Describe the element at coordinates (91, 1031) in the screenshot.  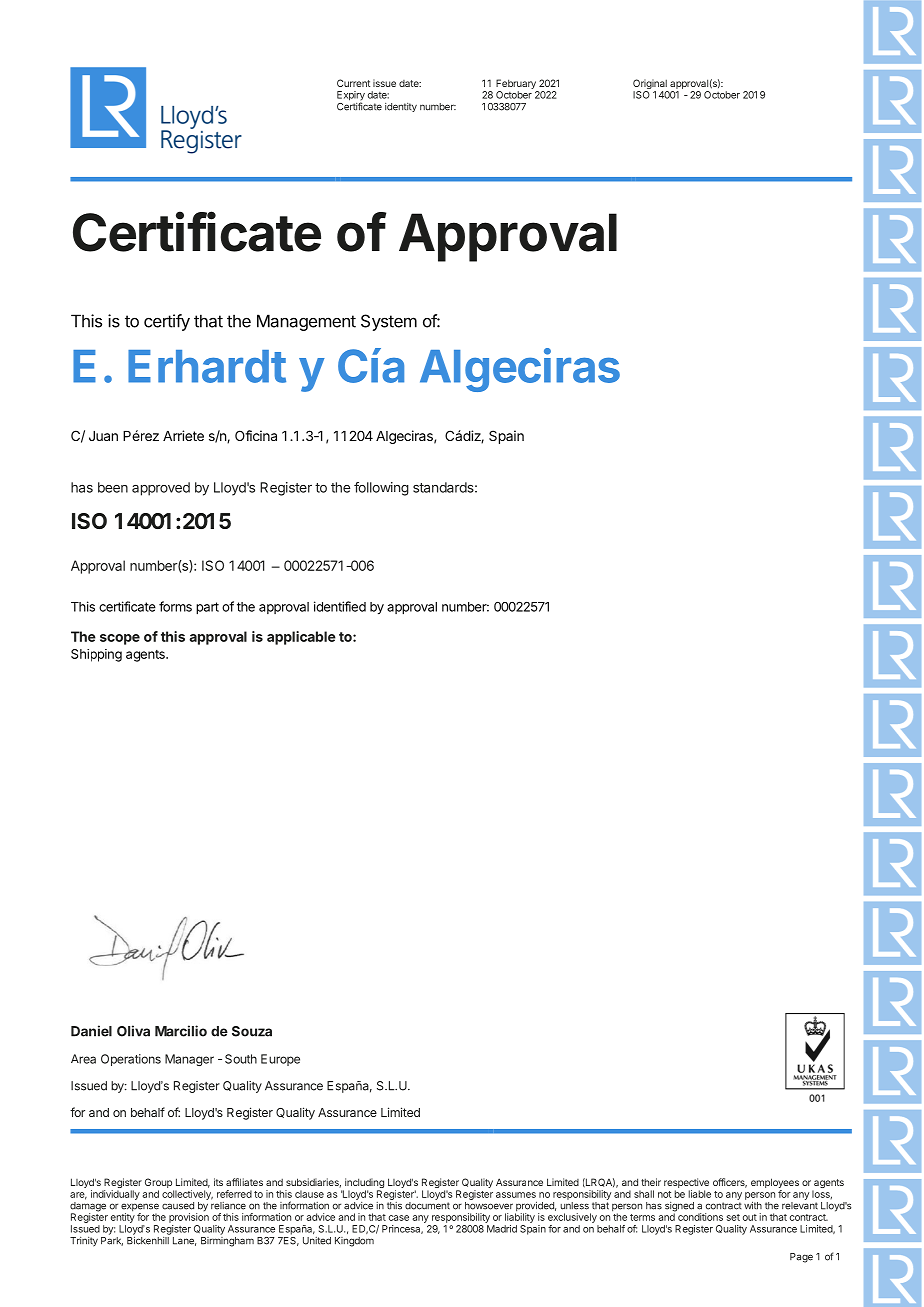
I see `Daniel` at that location.
